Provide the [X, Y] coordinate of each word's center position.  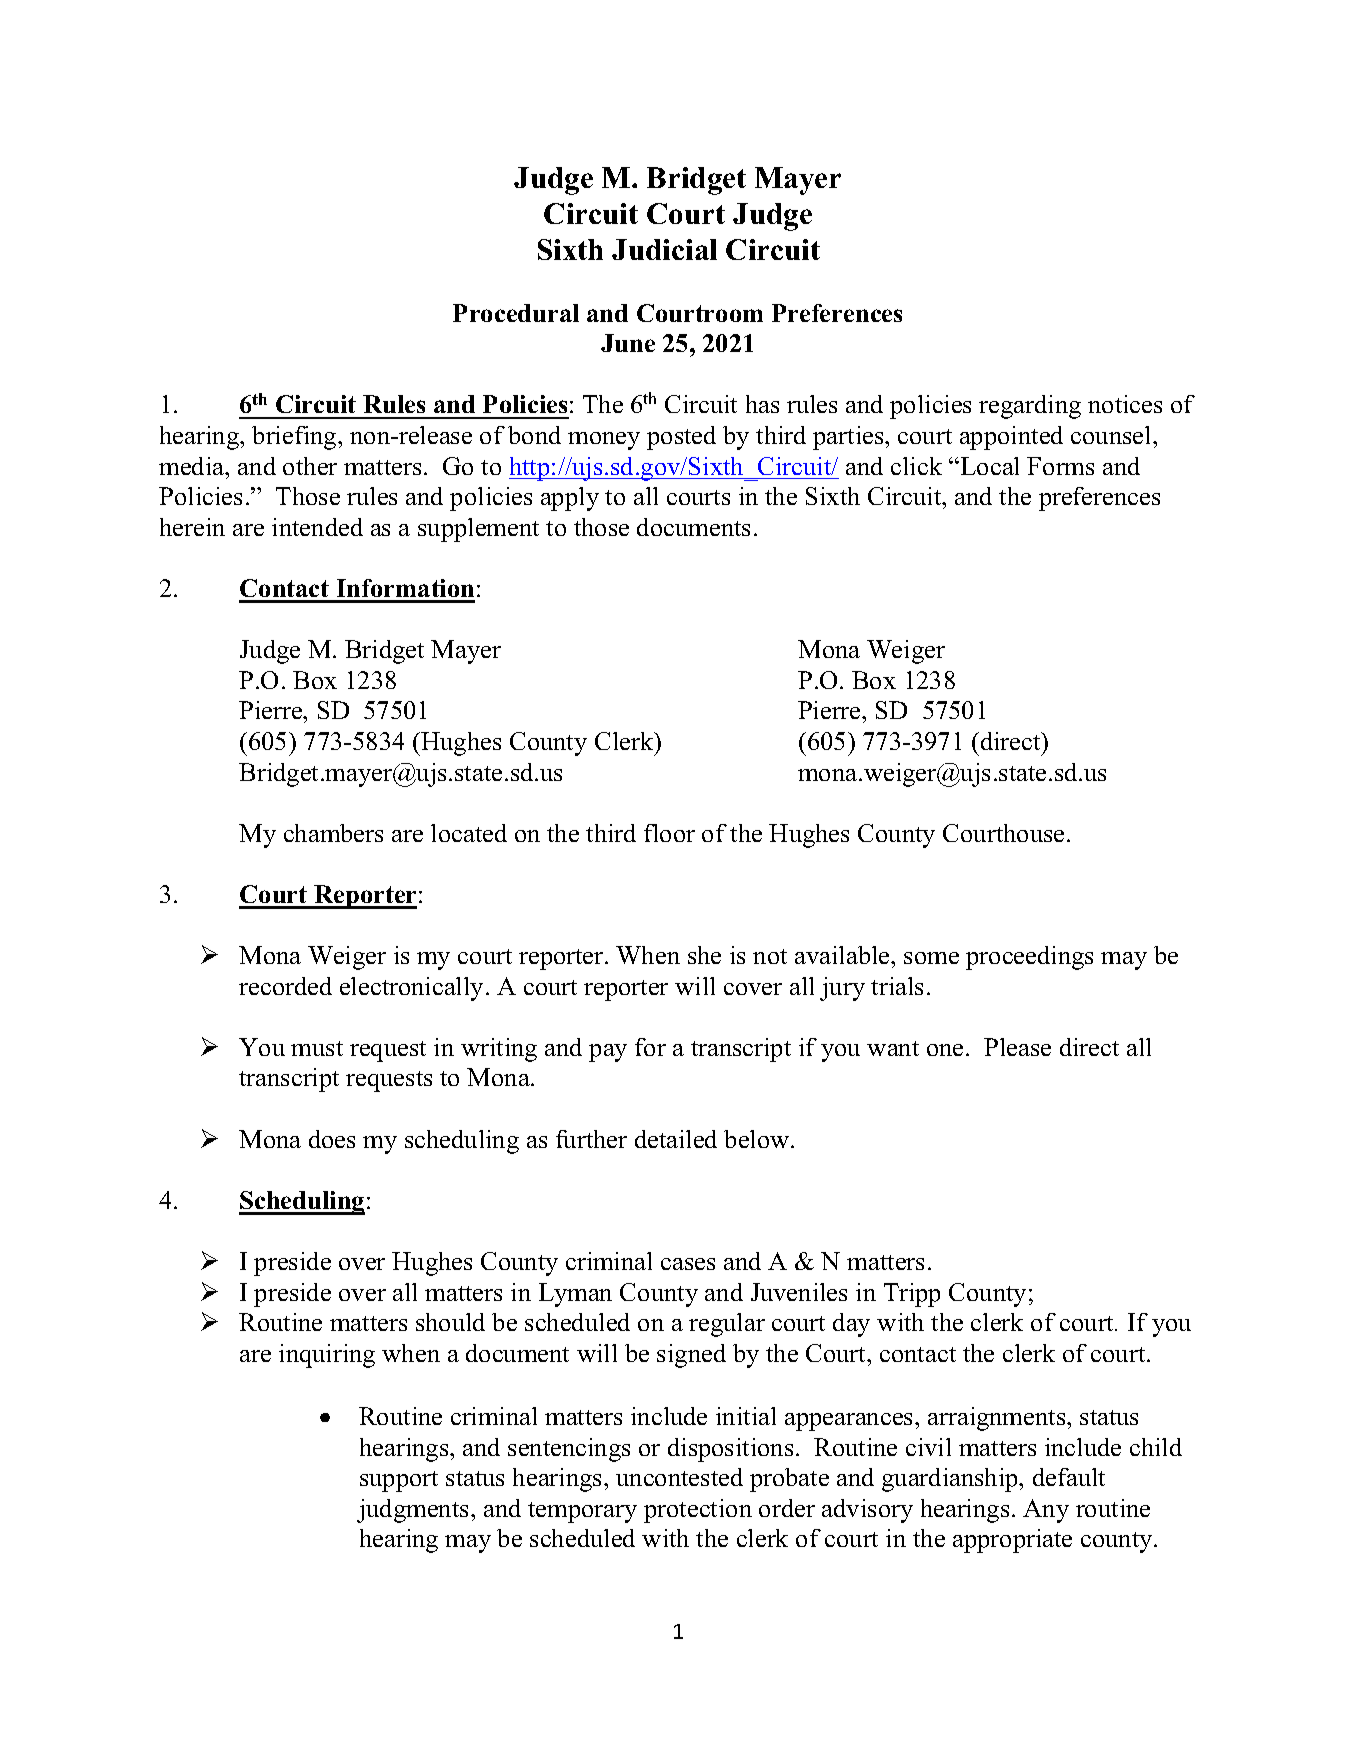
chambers [333, 833]
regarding [1030, 407]
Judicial [664, 249]
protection [698, 1511]
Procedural [516, 313]
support [399, 1481]
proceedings [1029, 958]
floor [669, 833]
